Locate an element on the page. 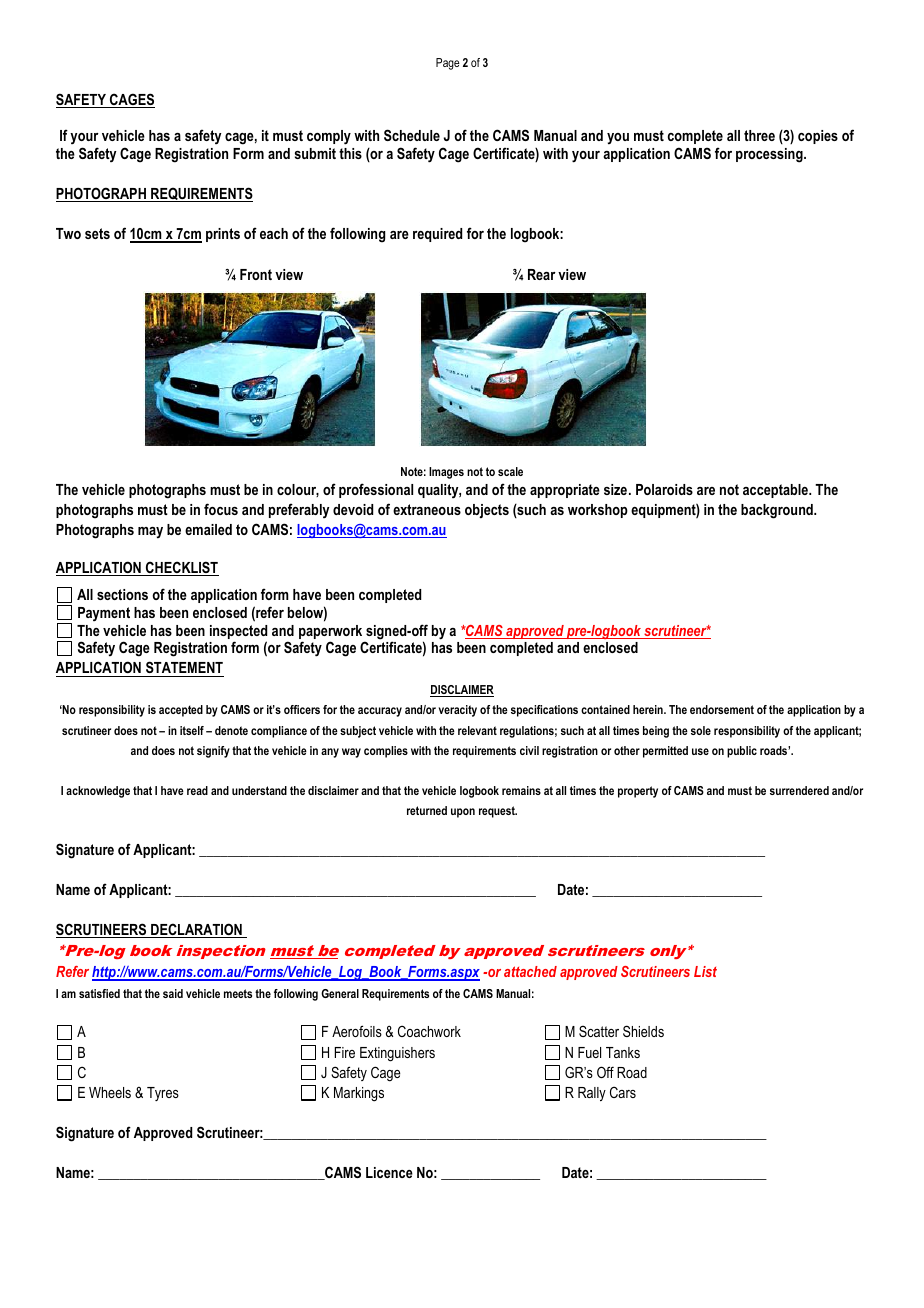 The image size is (924, 1308). submit is located at coordinates (315, 153).
